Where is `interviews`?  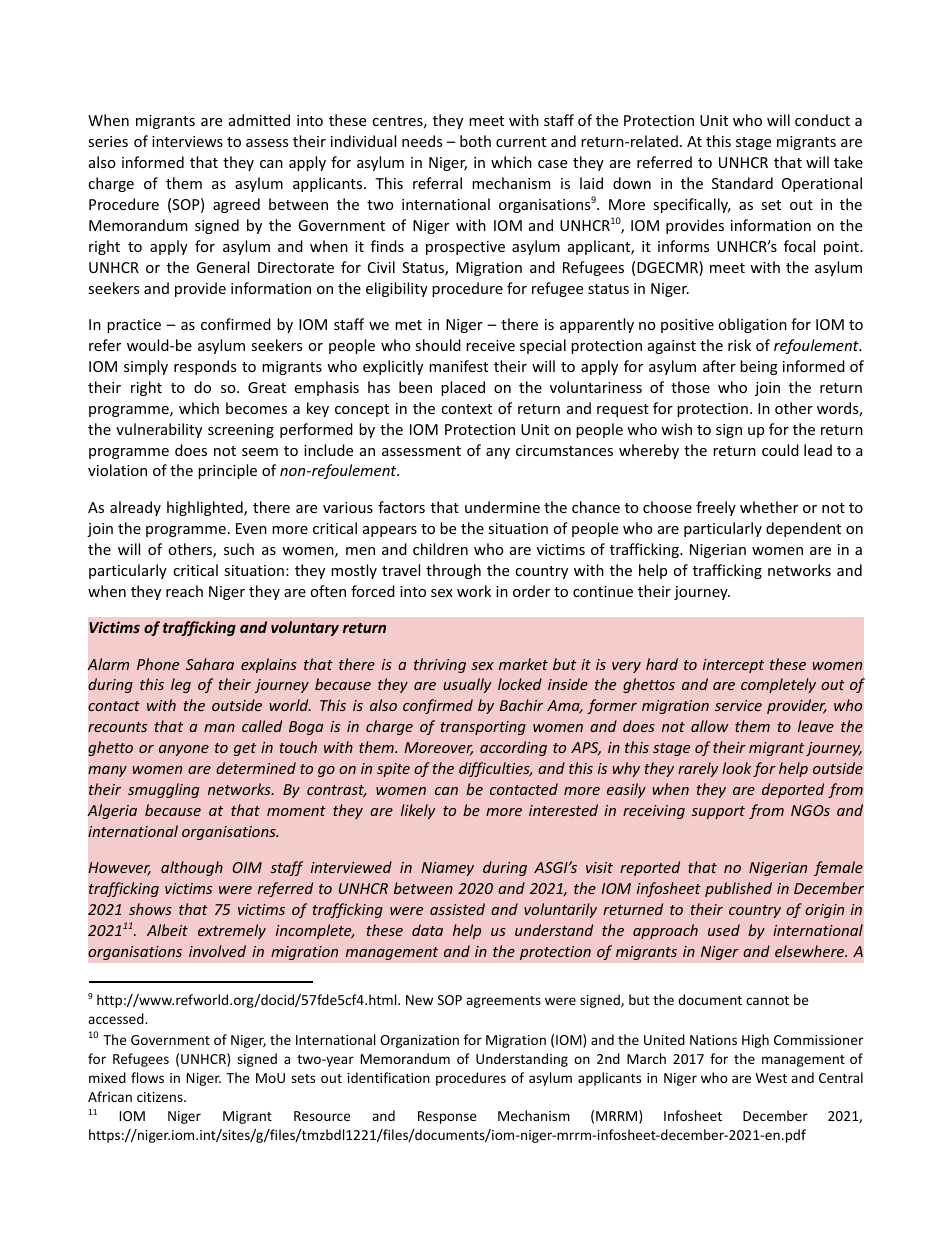
interviews is located at coordinates (187, 141).
